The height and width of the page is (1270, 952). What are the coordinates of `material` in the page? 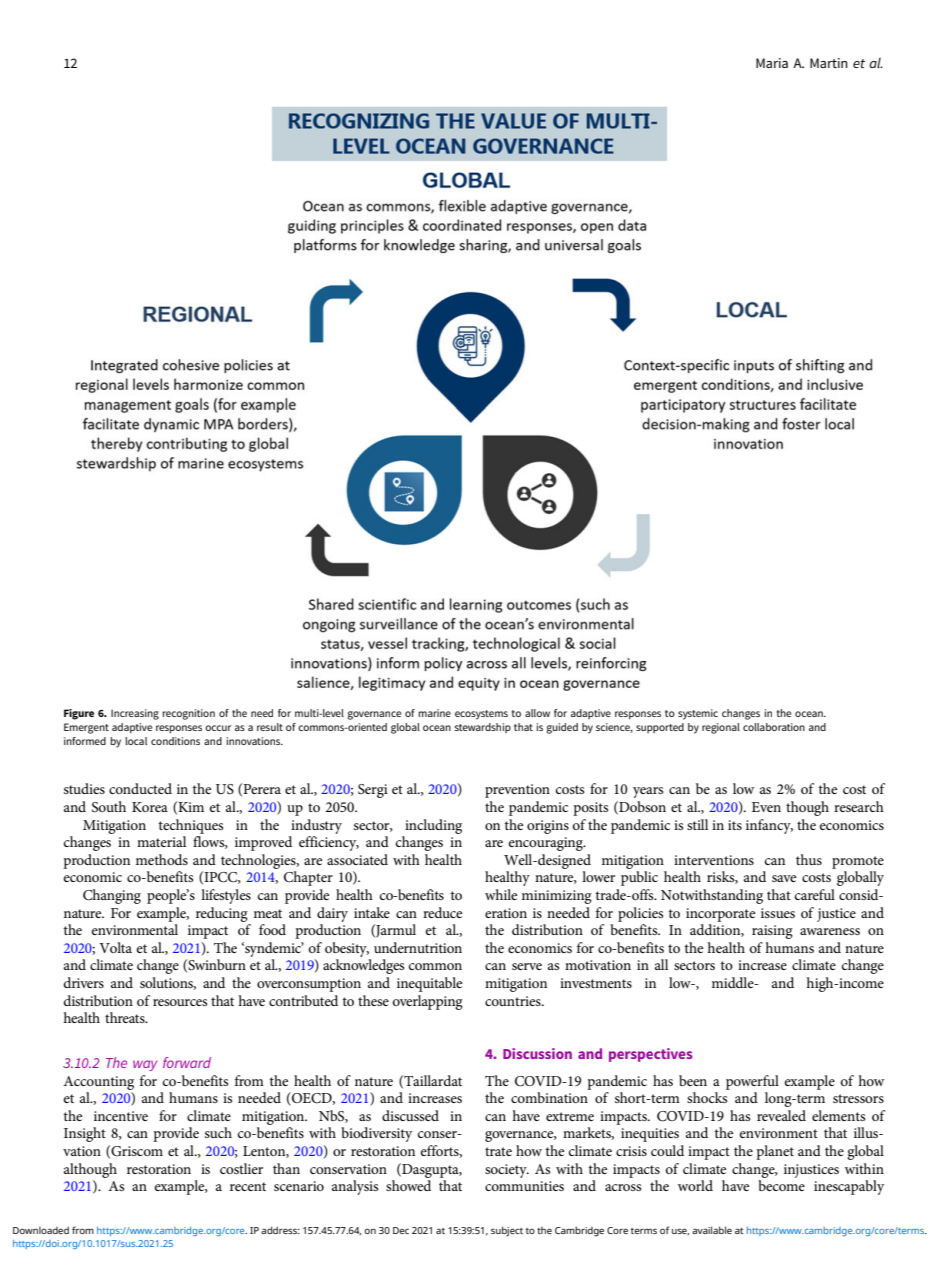 It's located at (161, 841).
